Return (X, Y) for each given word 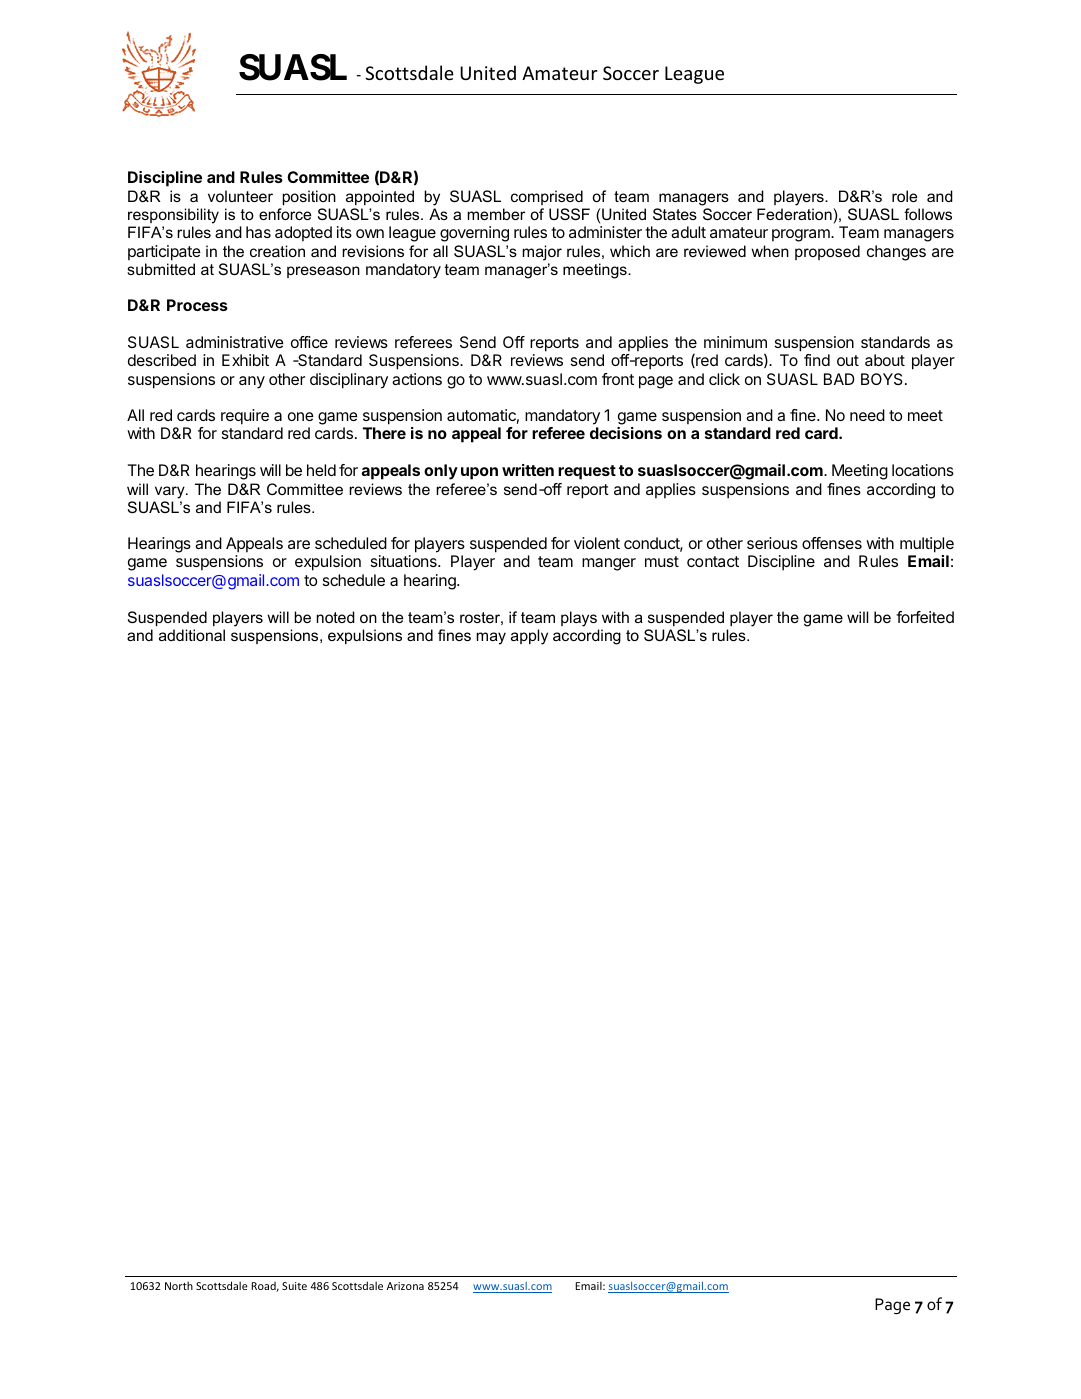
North (179, 1285)
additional (192, 635)
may (491, 638)
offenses (832, 543)
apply (529, 637)
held (321, 470)
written (528, 470)
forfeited (925, 617)
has (258, 232)
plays (579, 619)
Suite (294, 1286)
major (542, 253)
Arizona (405, 1286)
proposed (827, 252)
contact (713, 561)
